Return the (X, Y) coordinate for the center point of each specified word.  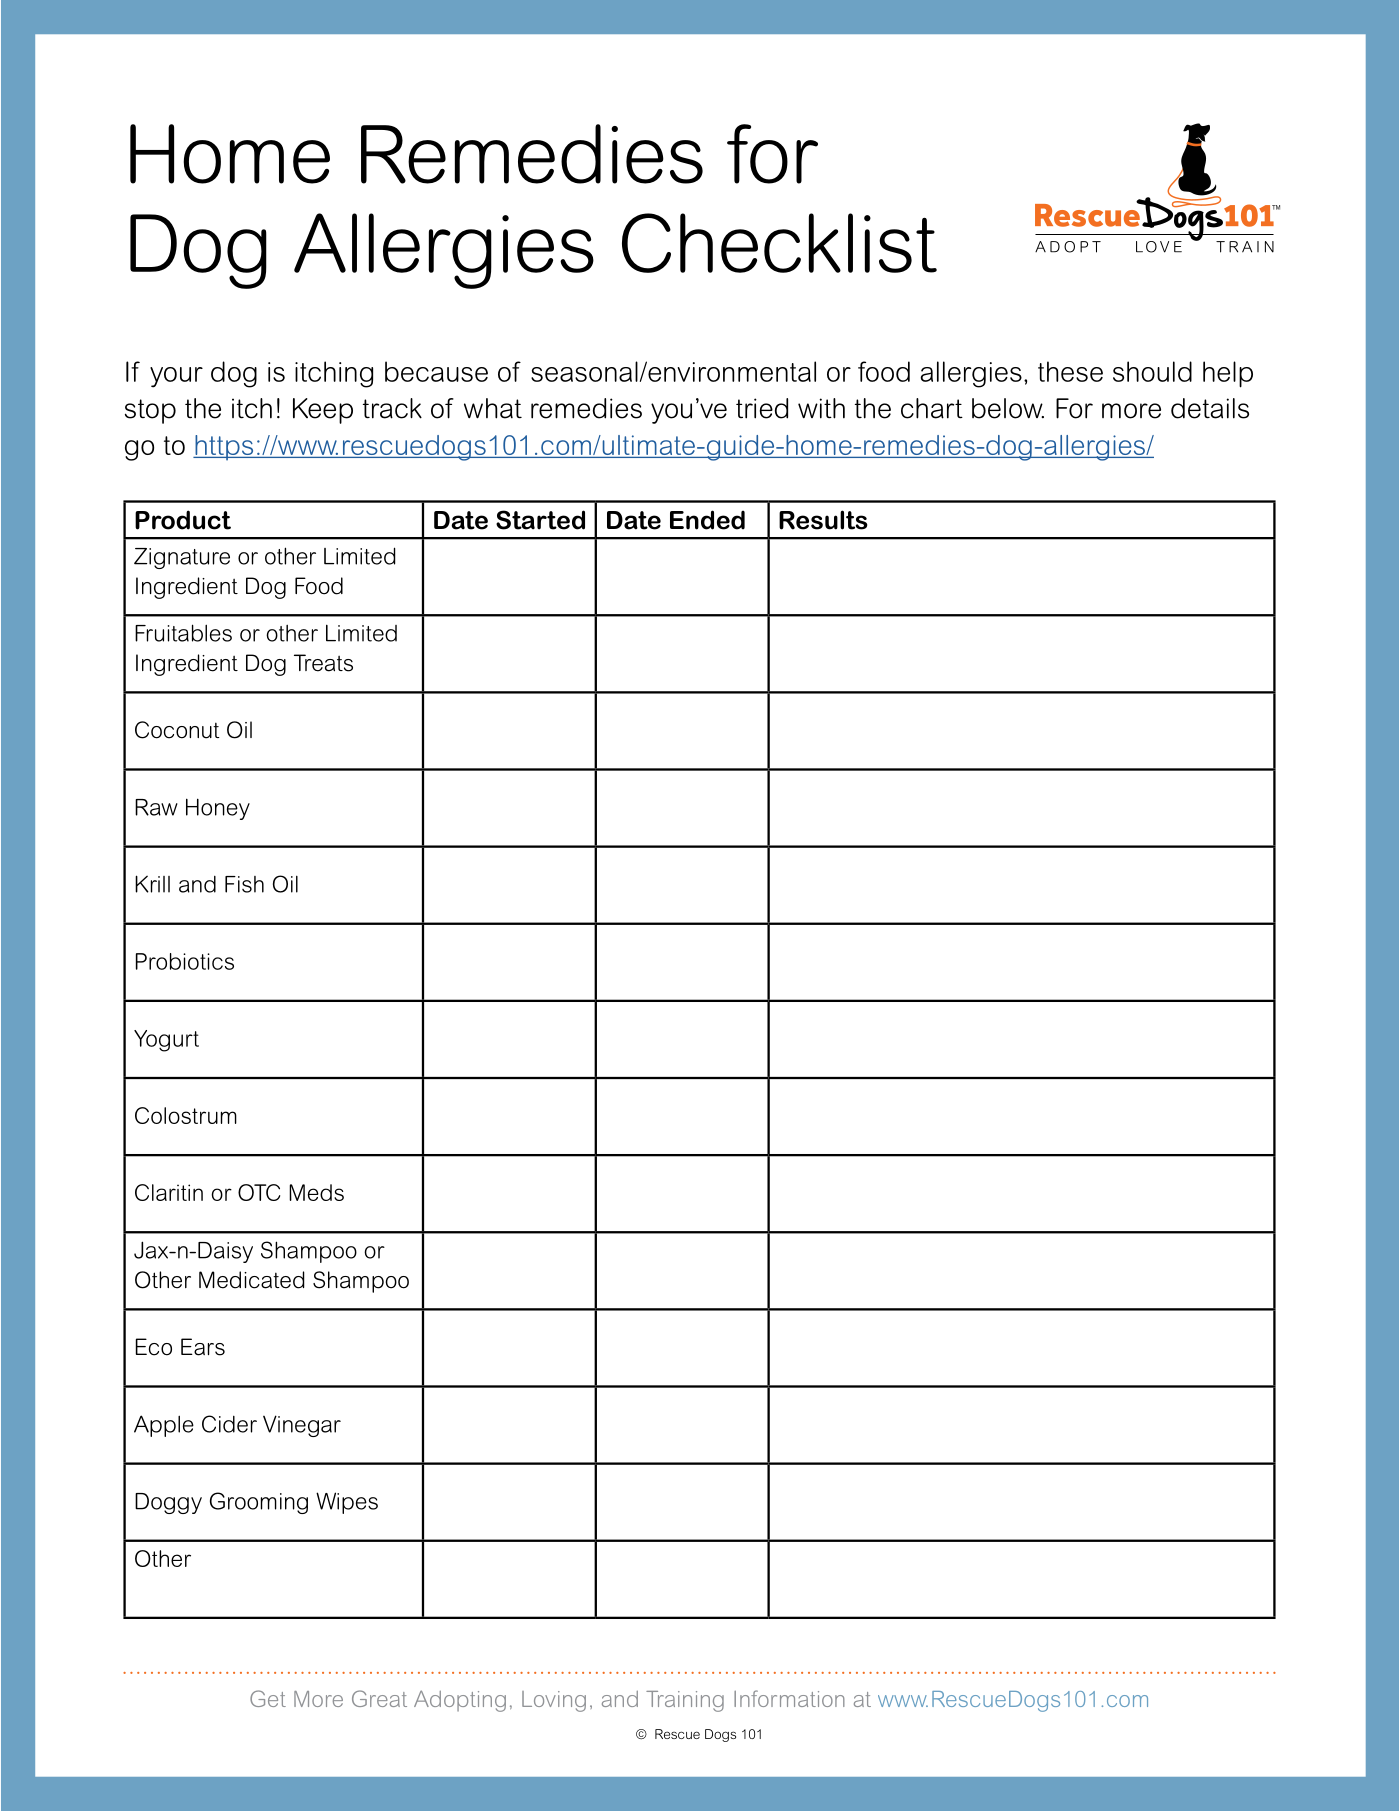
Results (823, 520)
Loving (554, 1701)
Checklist (779, 243)
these (1070, 371)
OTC (259, 1192)
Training (685, 1701)
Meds (316, 1192)
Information (789, 1698)
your (176, 377)
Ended (707, 520)
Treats (323, 663)
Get (268, 1698)
